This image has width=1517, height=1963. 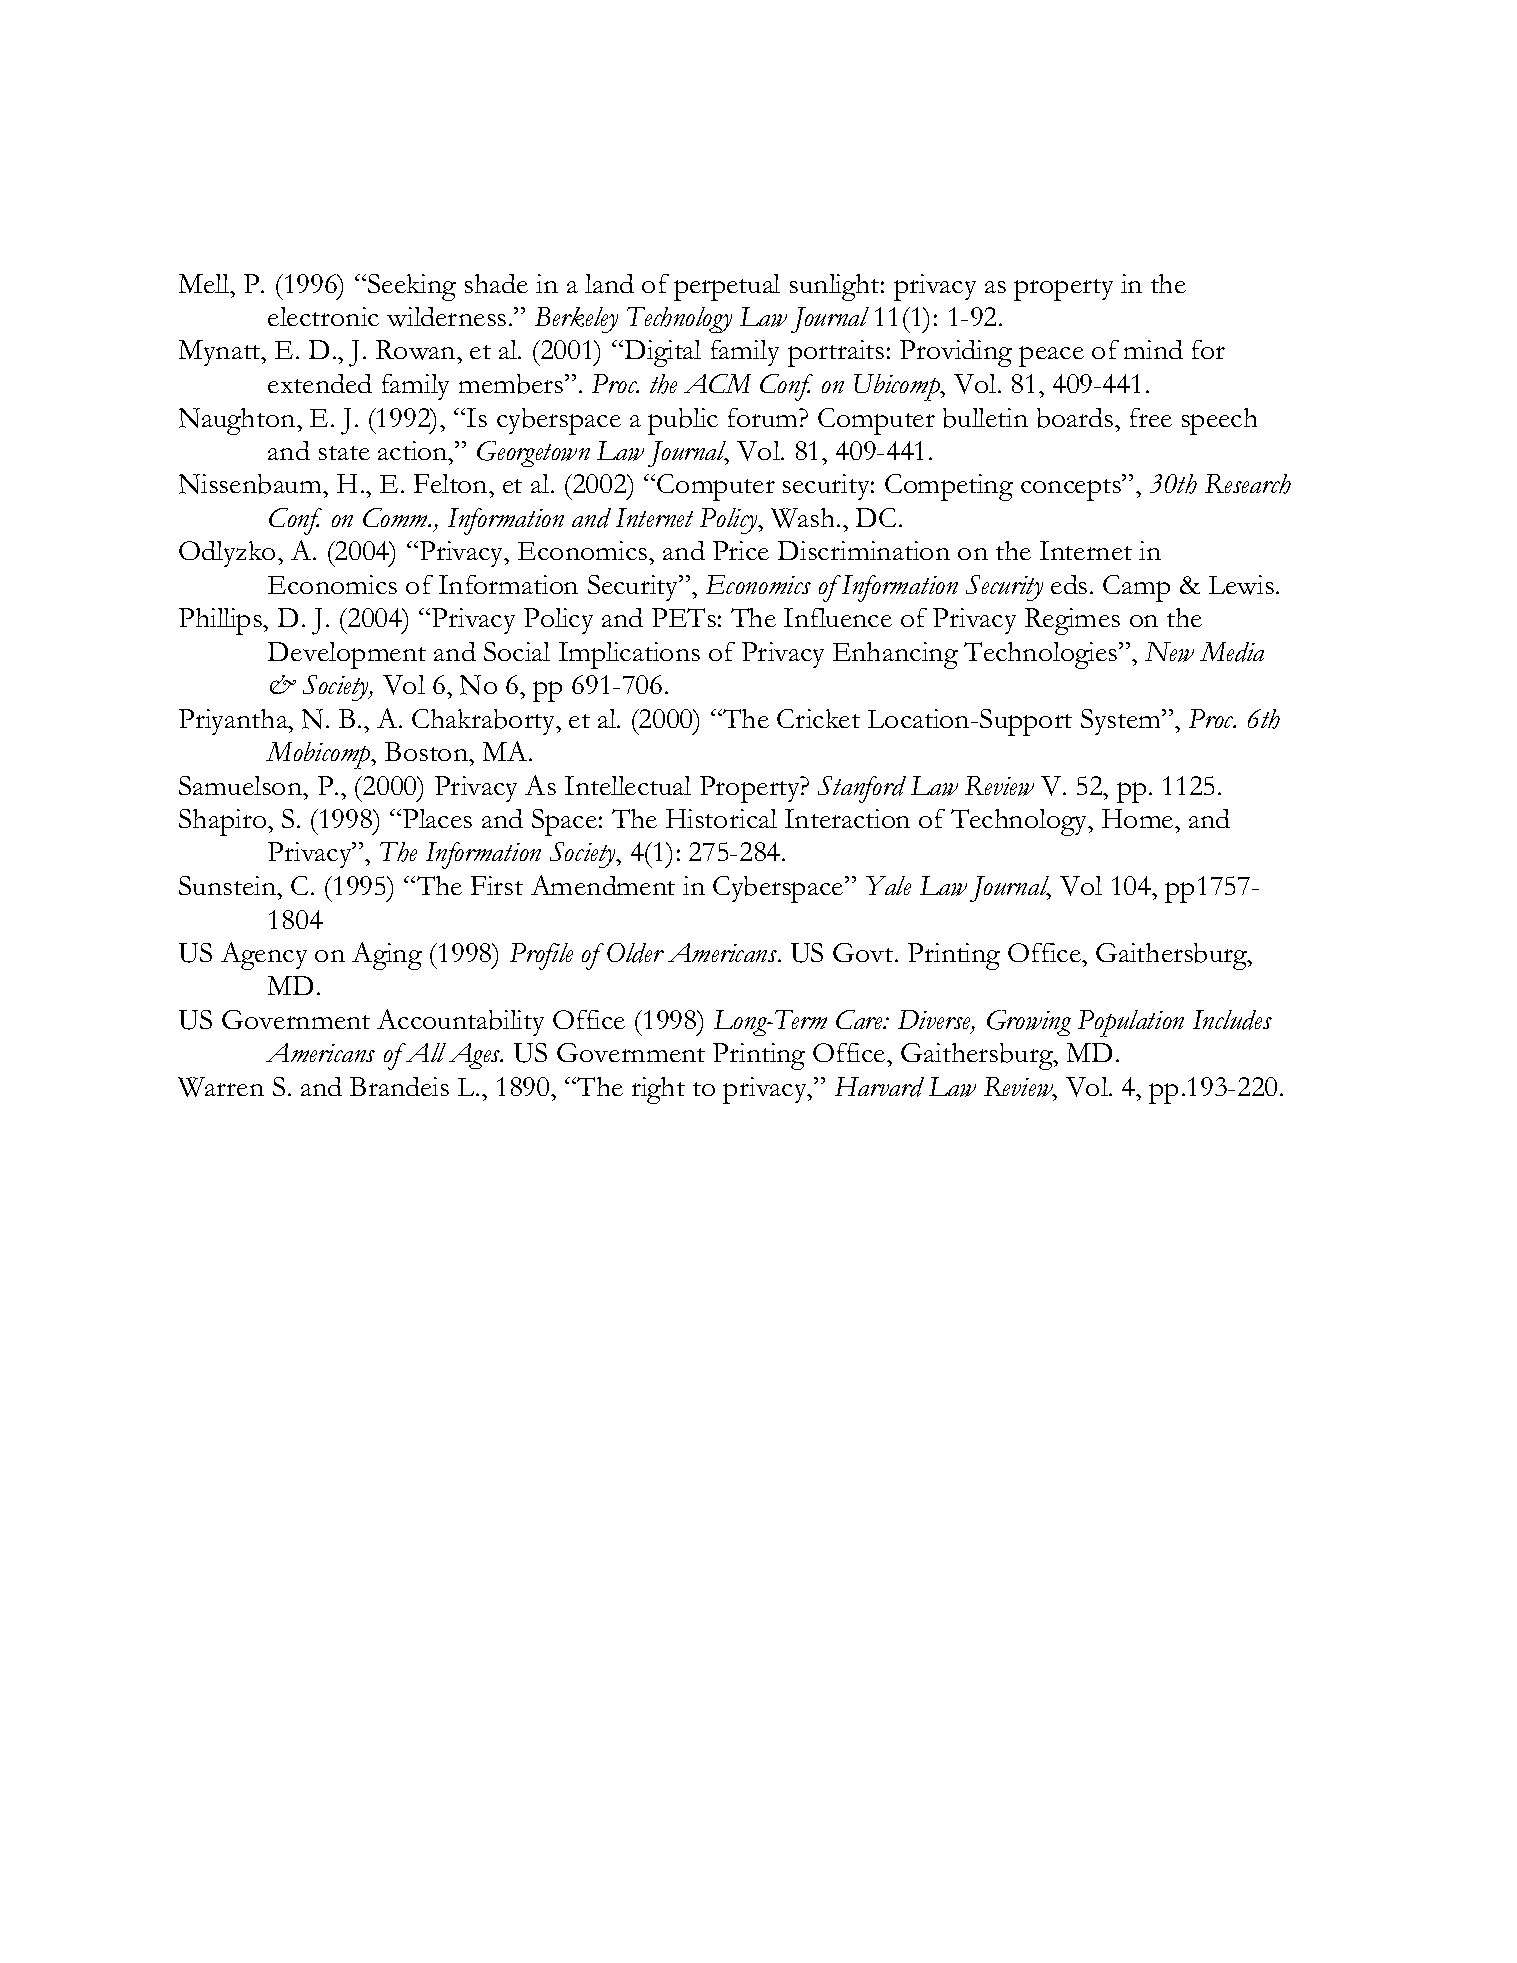 What do you see at coordinates (344, 453) in the image?
I see `state` at bounding box center [344, 453].
